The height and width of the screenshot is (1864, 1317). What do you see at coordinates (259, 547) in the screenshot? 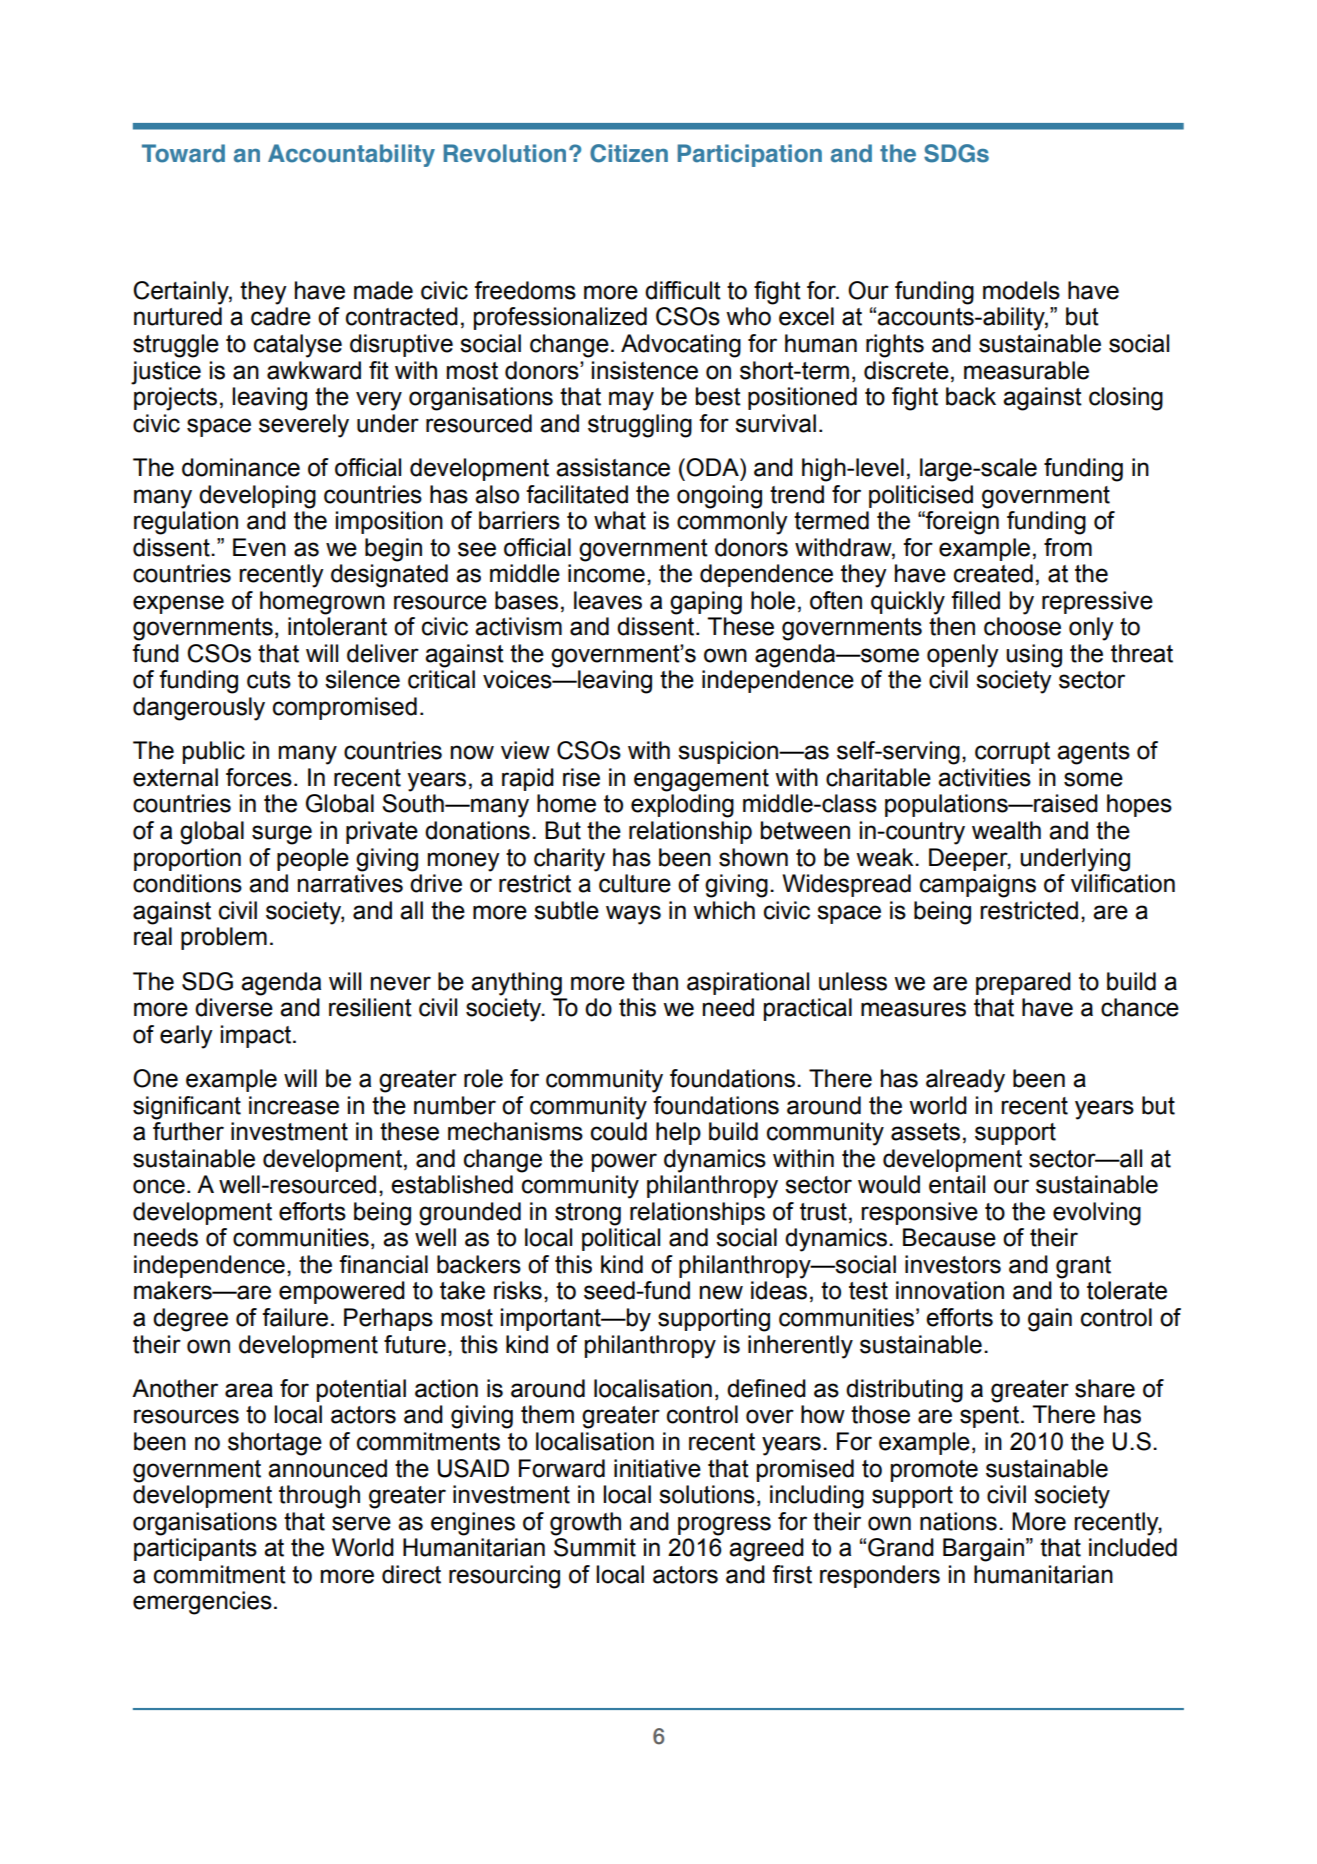
I see `Even` at bounding box center [259, 547].
